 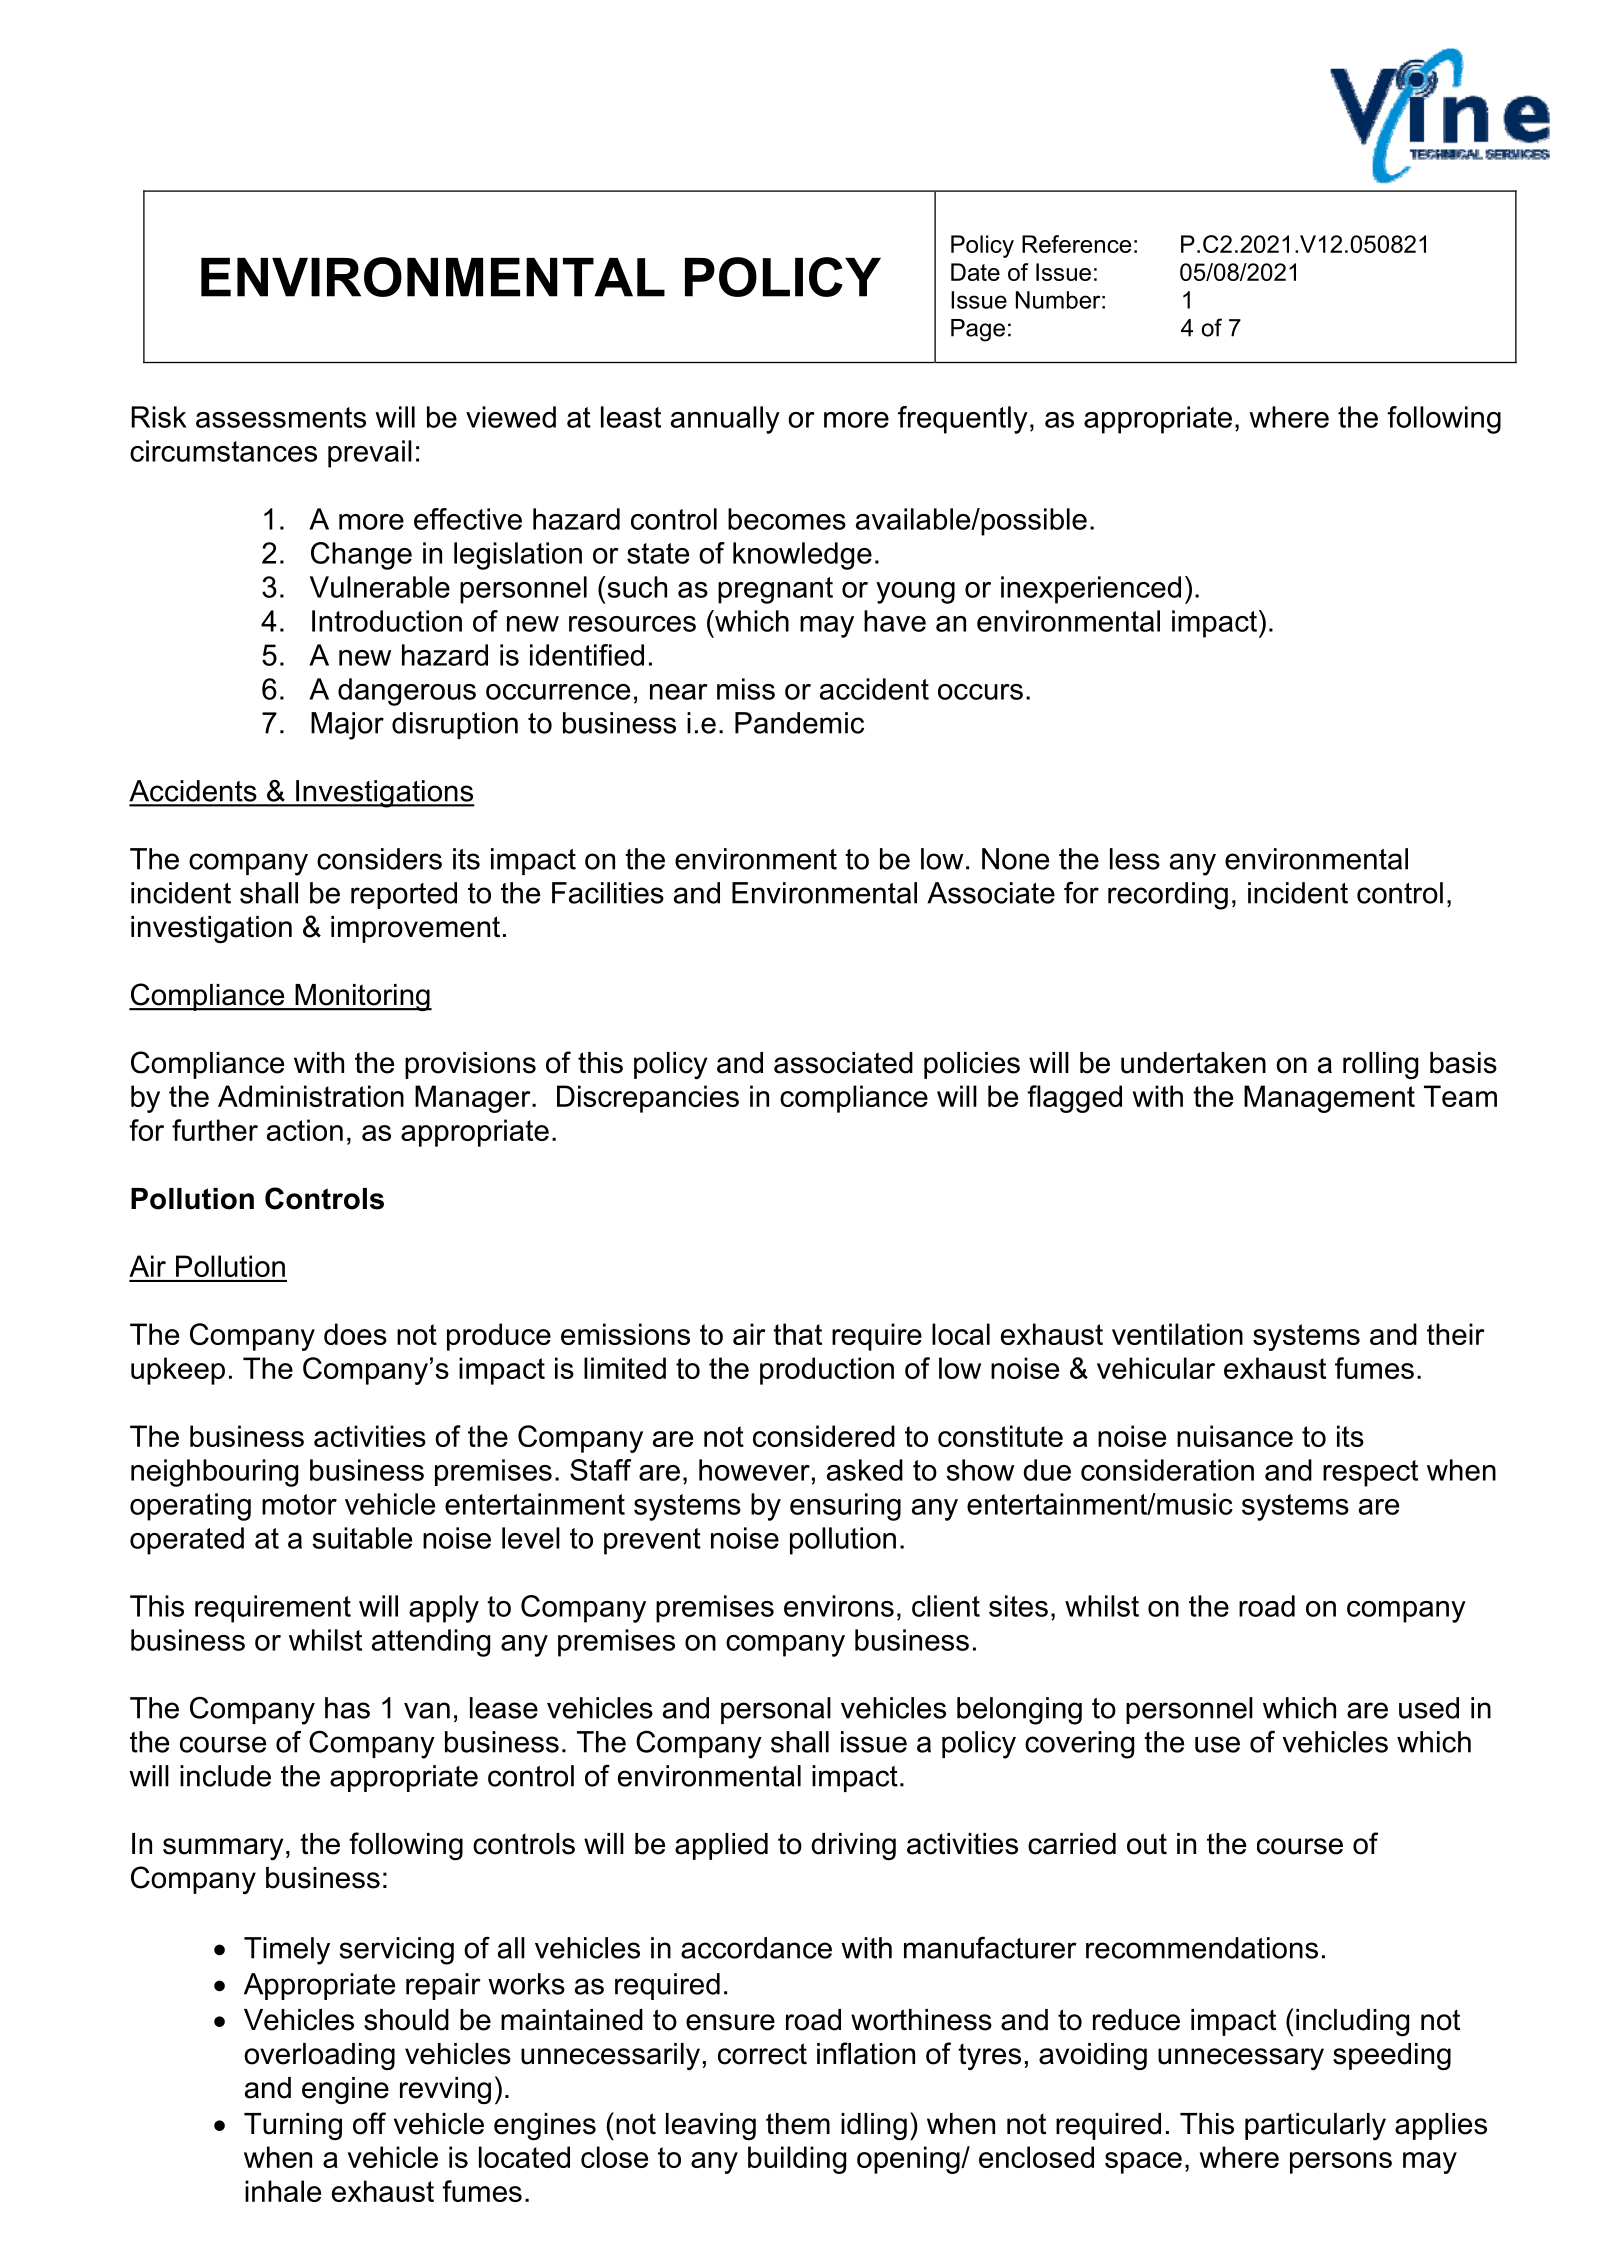 I want to click on Turning, so click(x=293, y=2126).
